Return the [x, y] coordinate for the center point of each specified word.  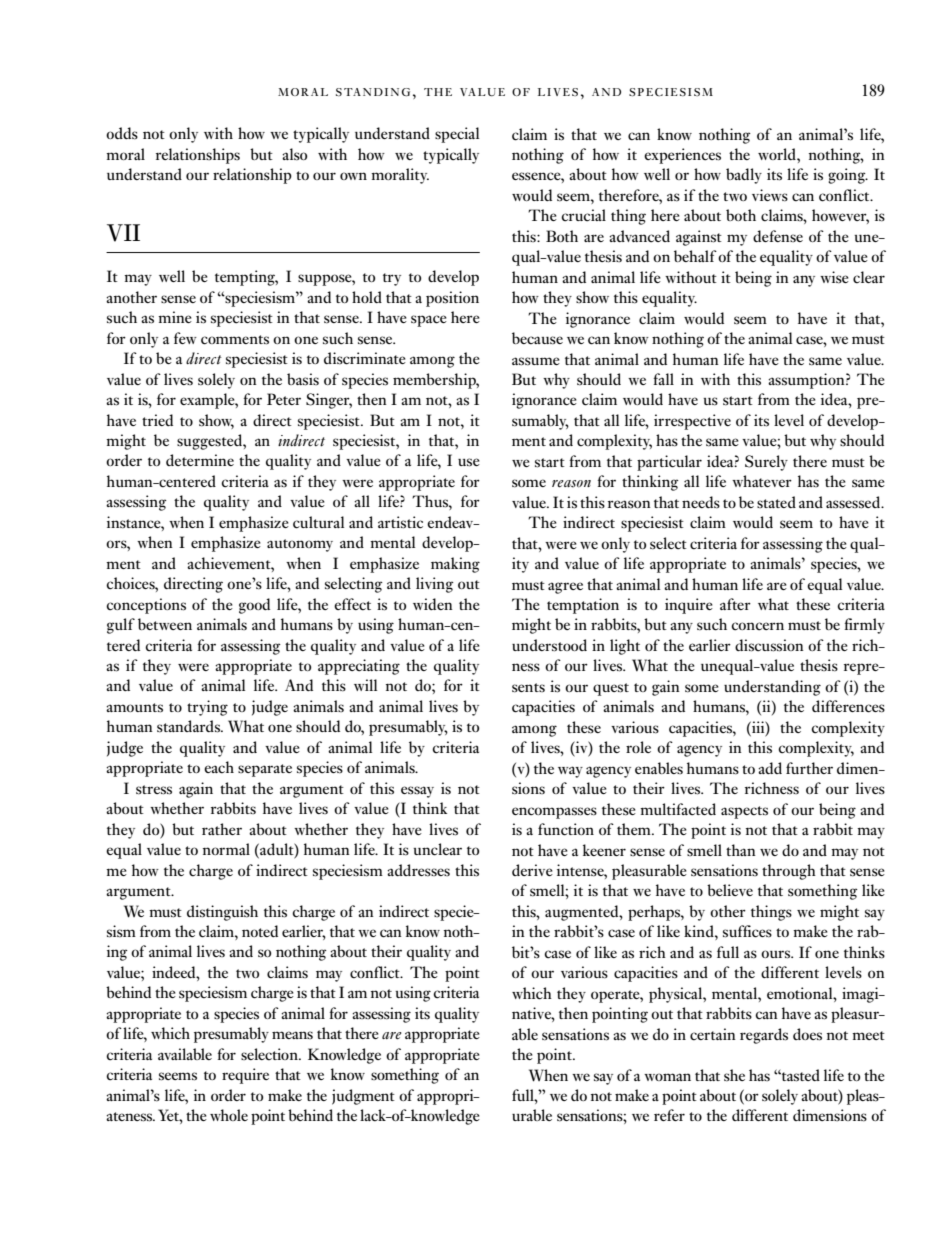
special [457, 135]
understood [549, 645]
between [165, 624]
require [245, 1076]
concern [757, 626]
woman [667, 1077]
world [778, 154]
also [294, 154]
